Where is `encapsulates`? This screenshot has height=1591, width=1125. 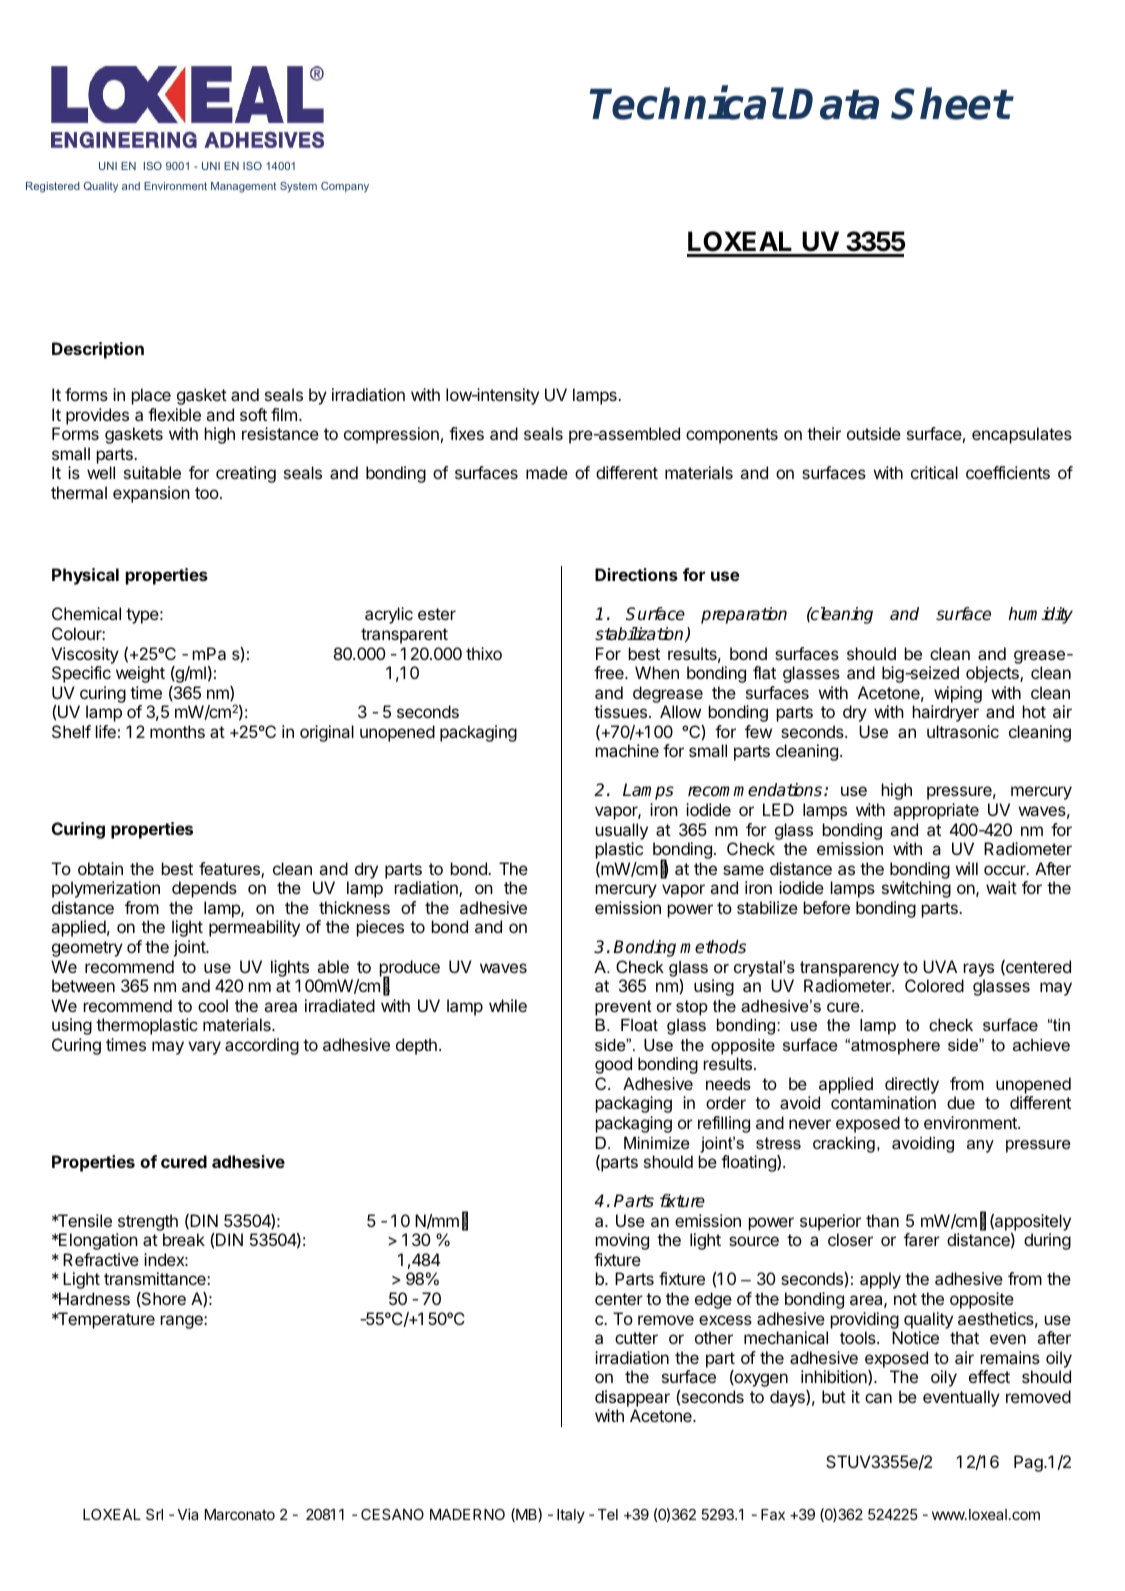
encapsulates is located at coordinates (1022, 435).
